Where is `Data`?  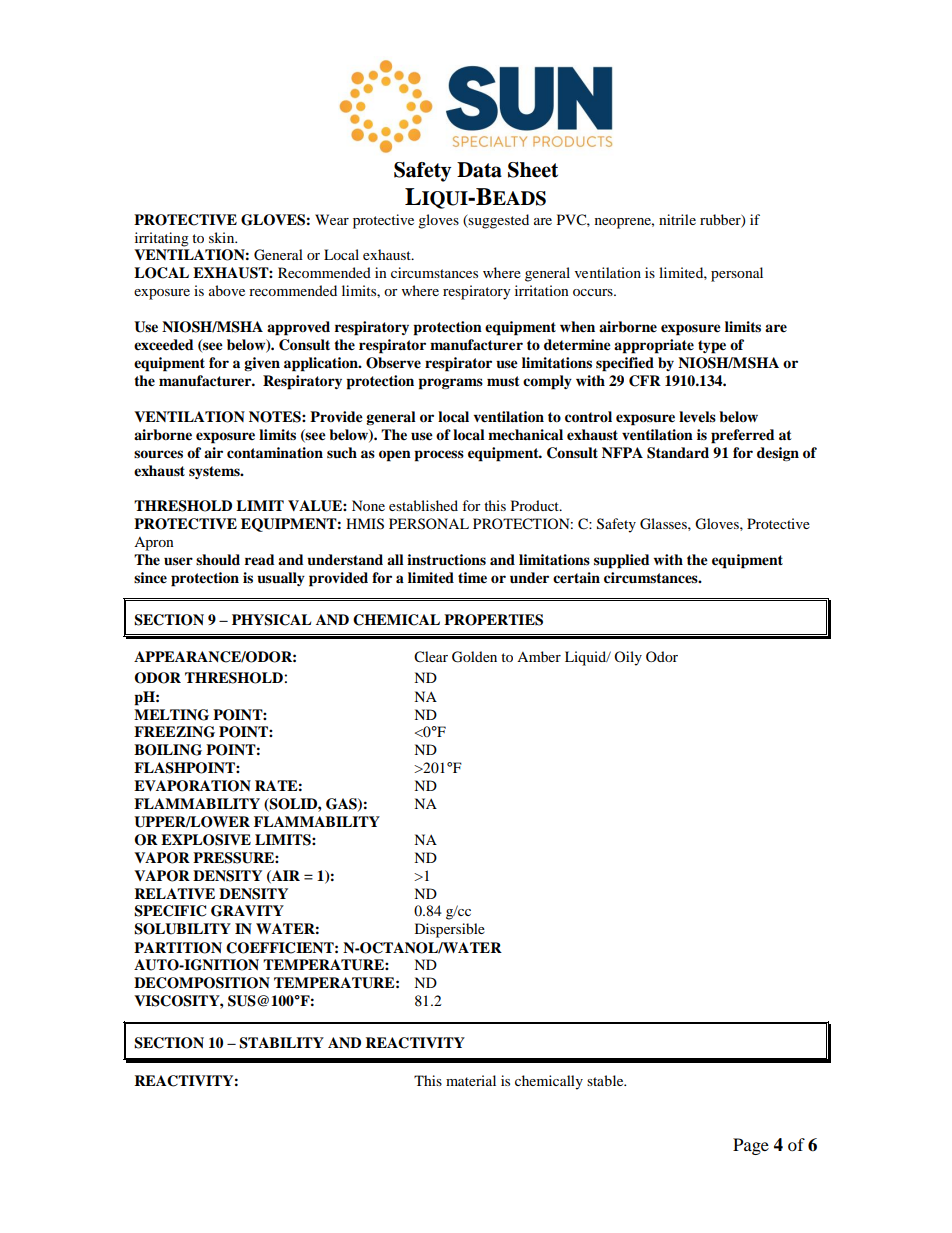
Data is located at coordinates (479, 170).
